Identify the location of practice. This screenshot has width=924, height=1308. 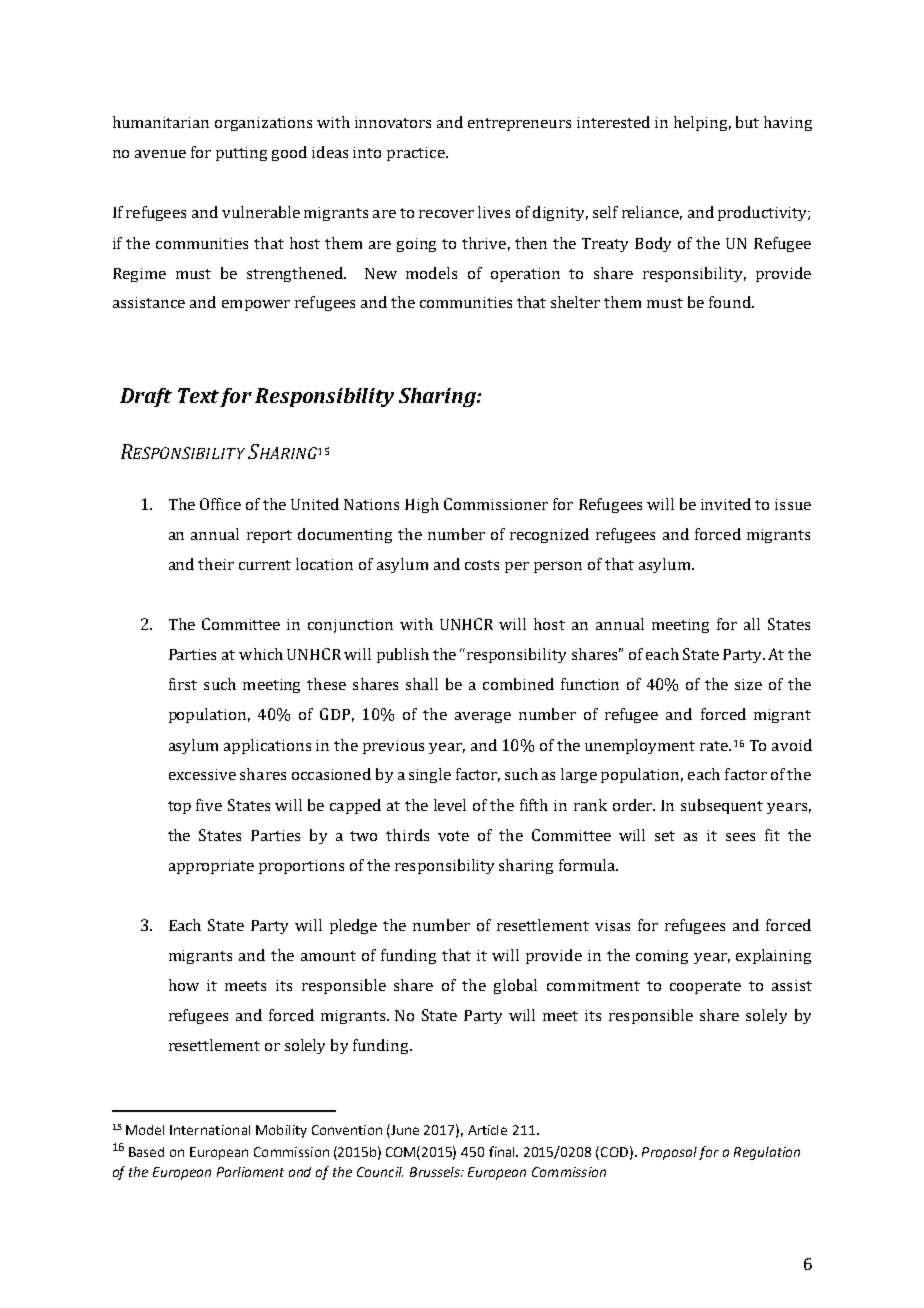
(417, 154).
